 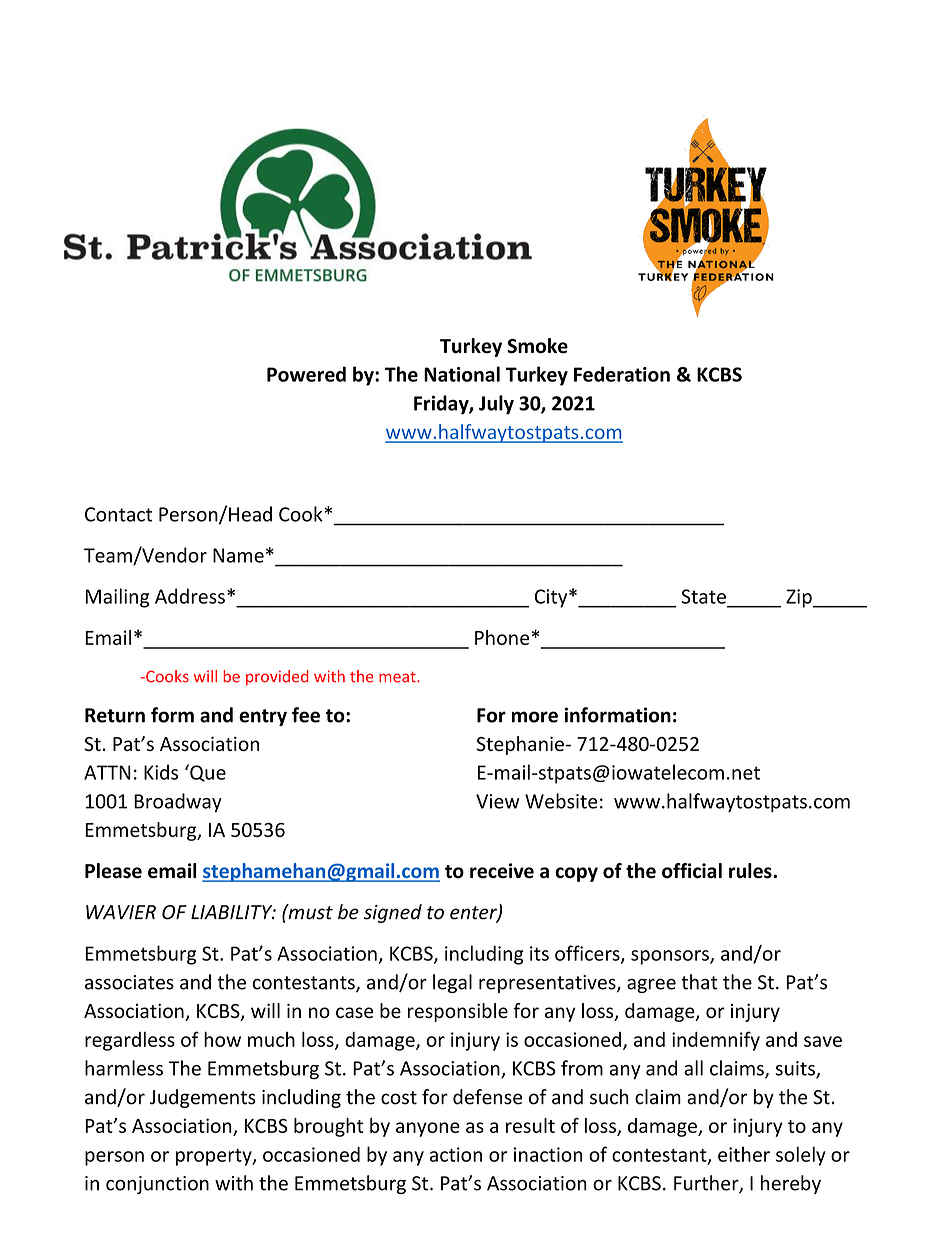 I want to click on anyone, so click(x=428, y=1129).
